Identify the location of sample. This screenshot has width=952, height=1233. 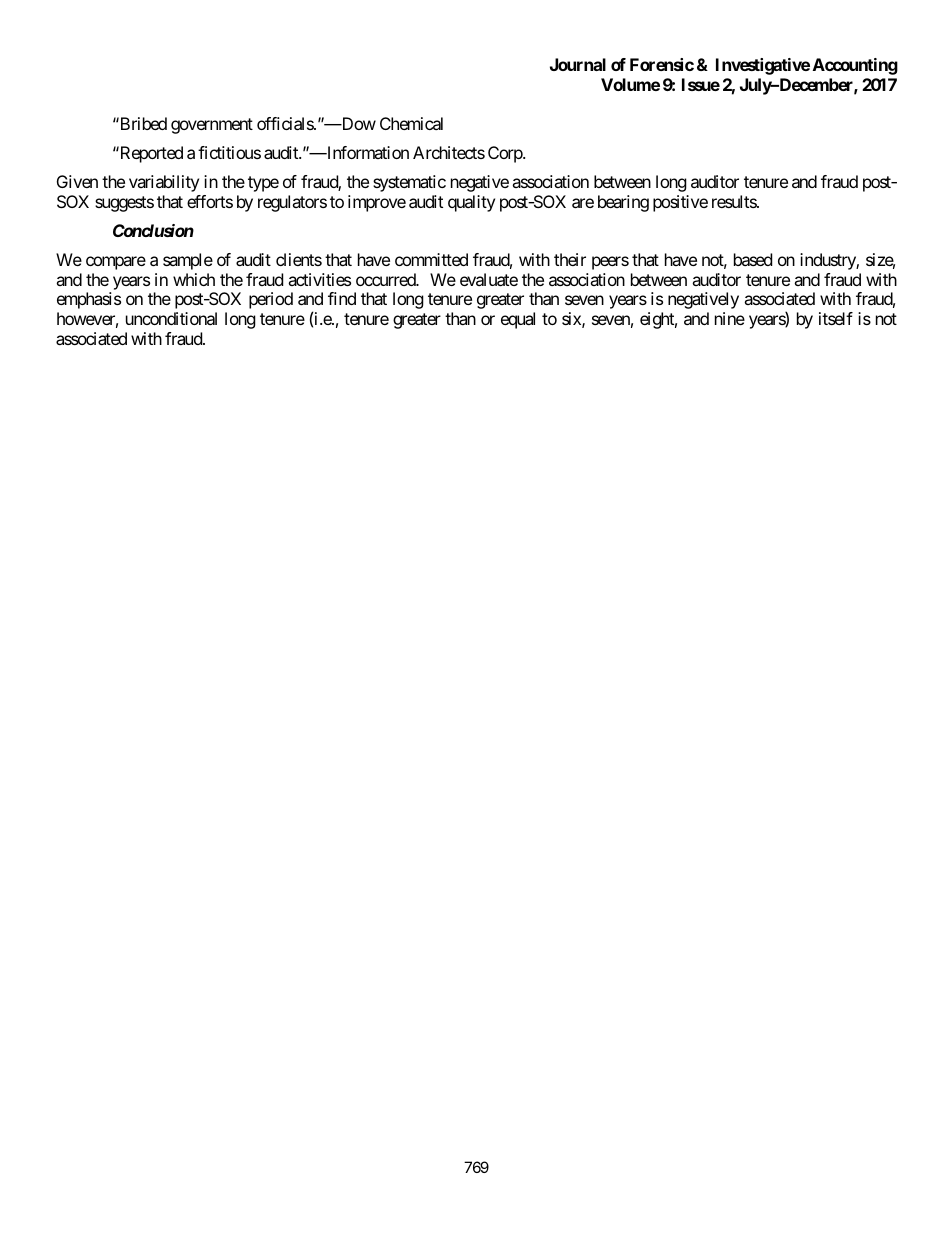
(188, 261).
